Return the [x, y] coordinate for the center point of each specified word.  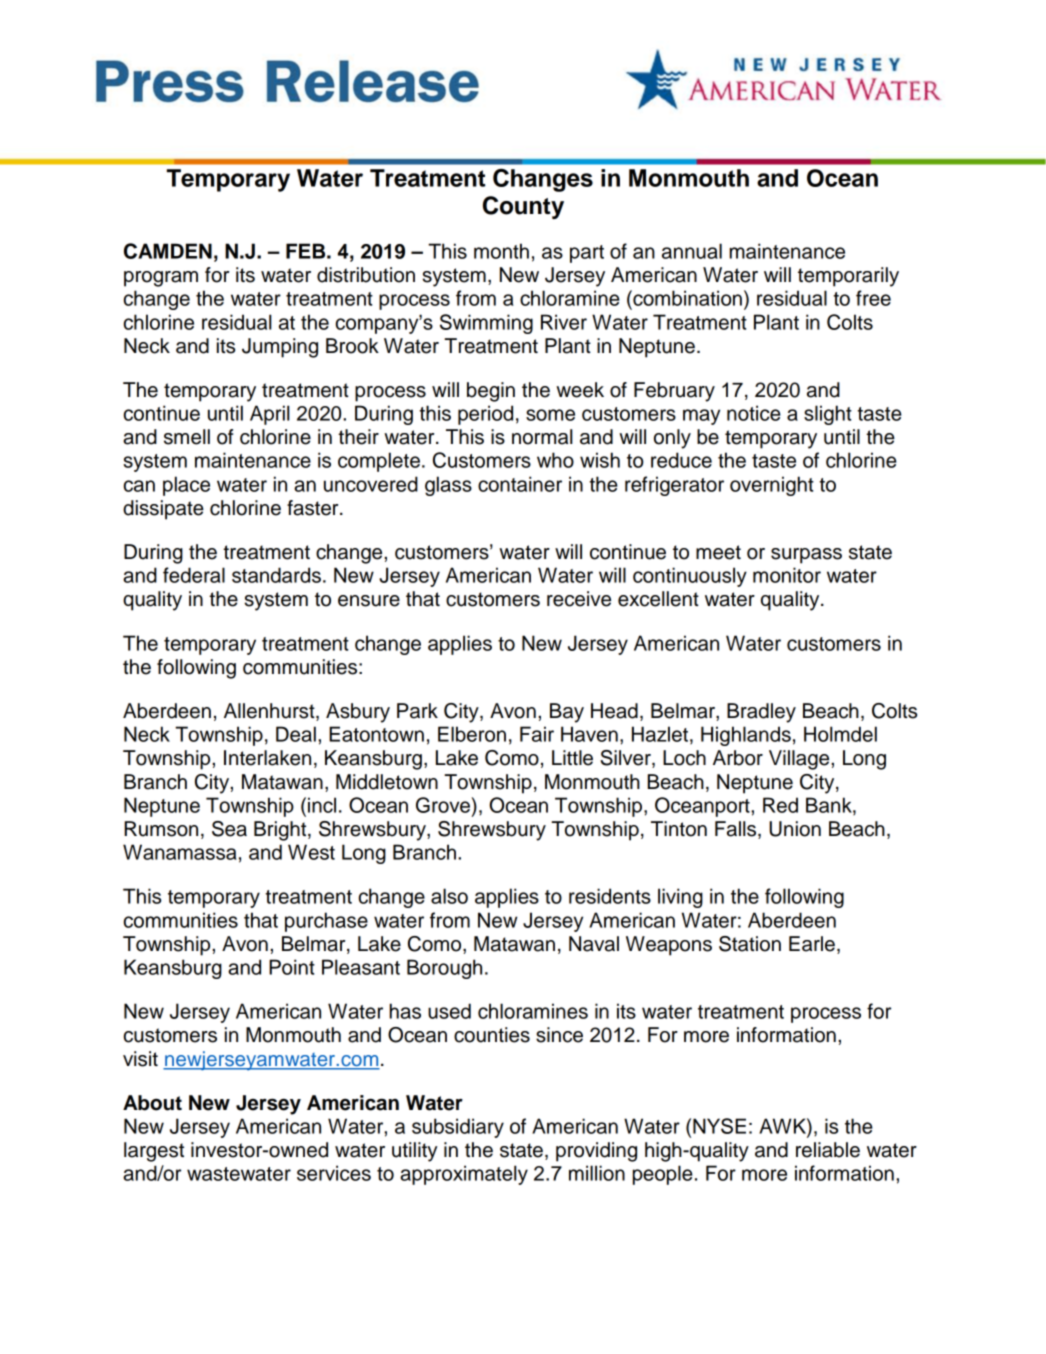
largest [154, 1152]
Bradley [761, 713]
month [501, 251]
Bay [567, 713]
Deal [296, 734]
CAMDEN [168, 251]
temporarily [848, 277]
